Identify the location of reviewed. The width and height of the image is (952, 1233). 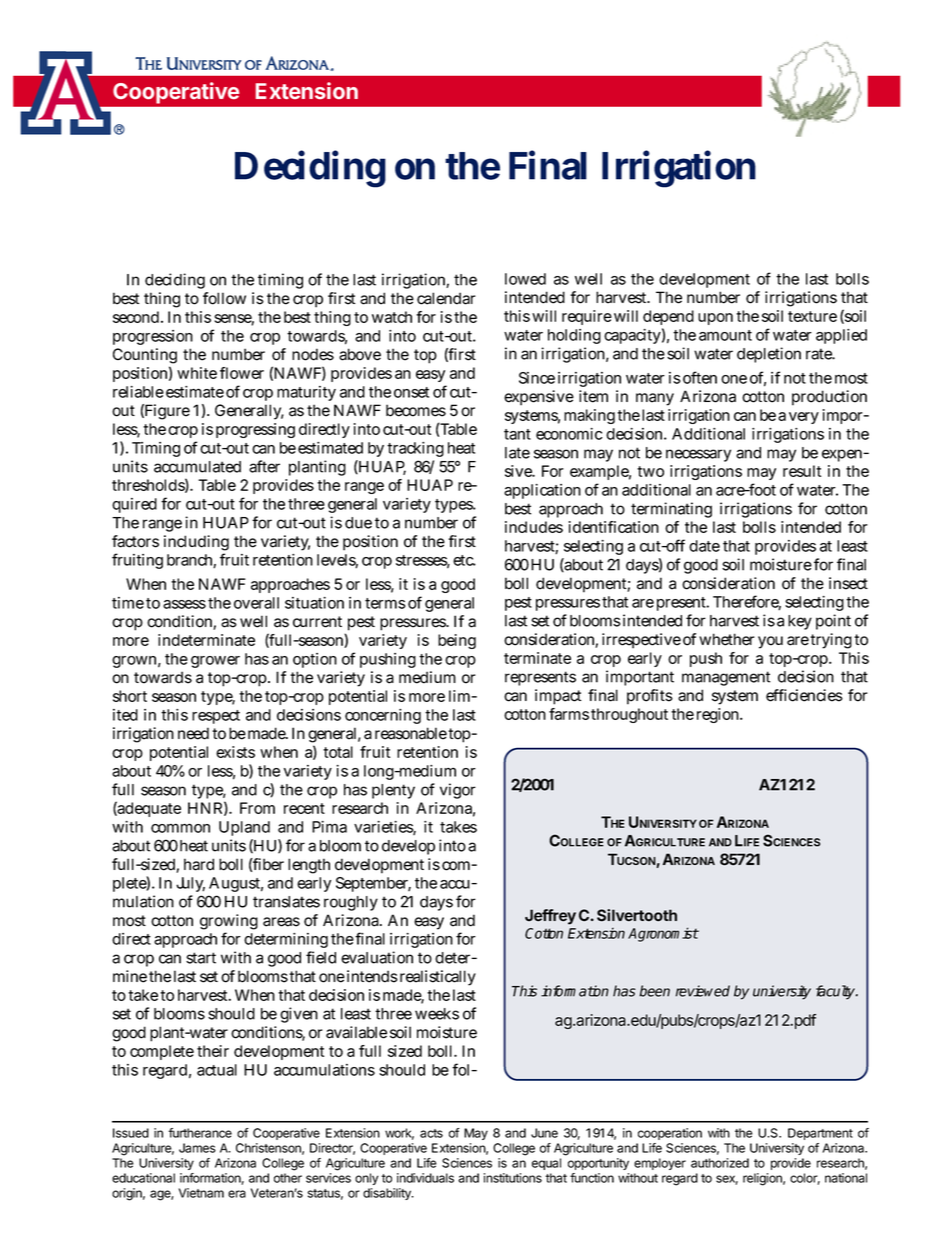
(703, 991).
